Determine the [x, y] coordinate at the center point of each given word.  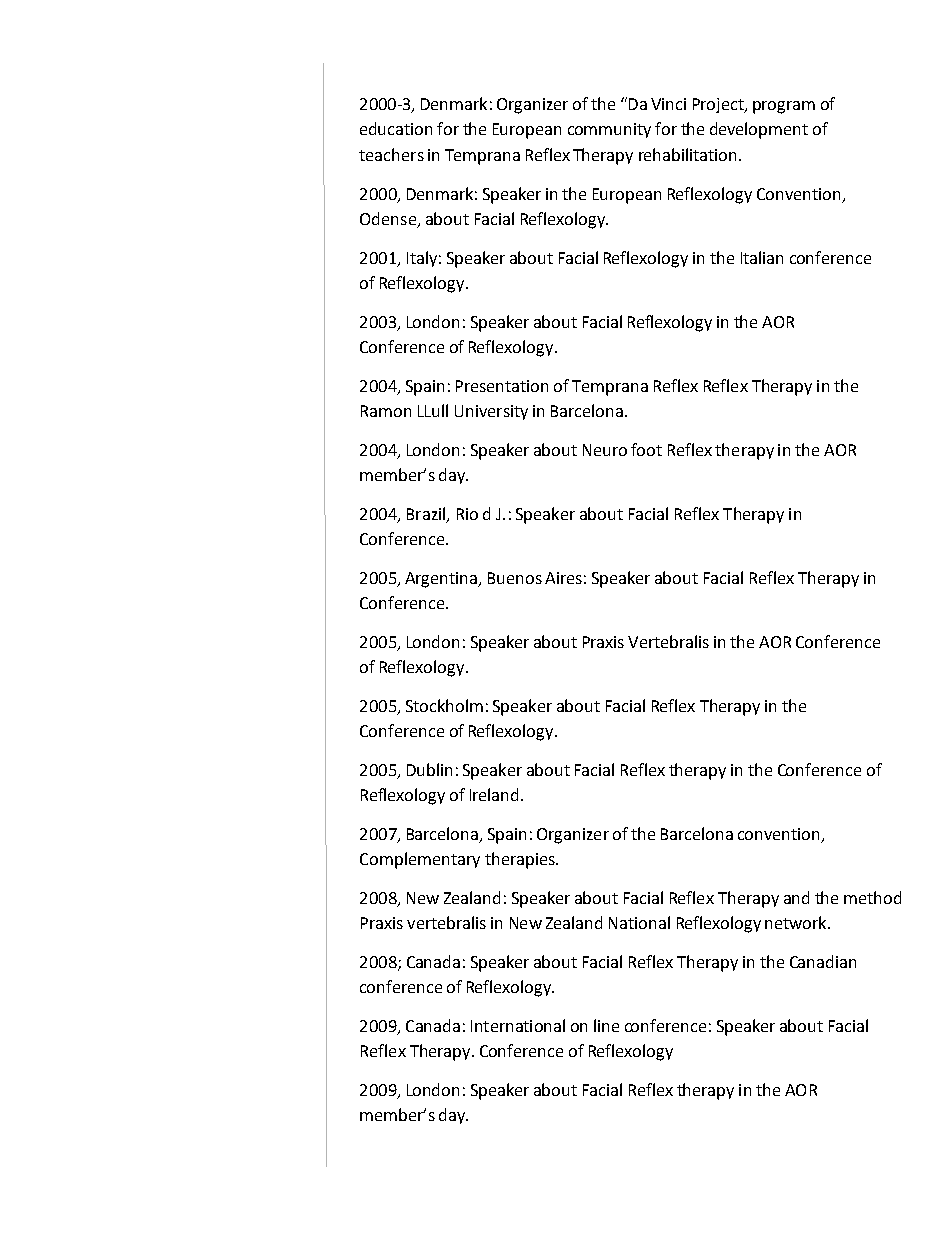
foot [646, 449]
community [609, 130]
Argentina [442, 580]
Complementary [420, 860]
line [606, 1025]
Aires [563, 578]
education [396, 128]
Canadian [823, 961]
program [784, 107]
